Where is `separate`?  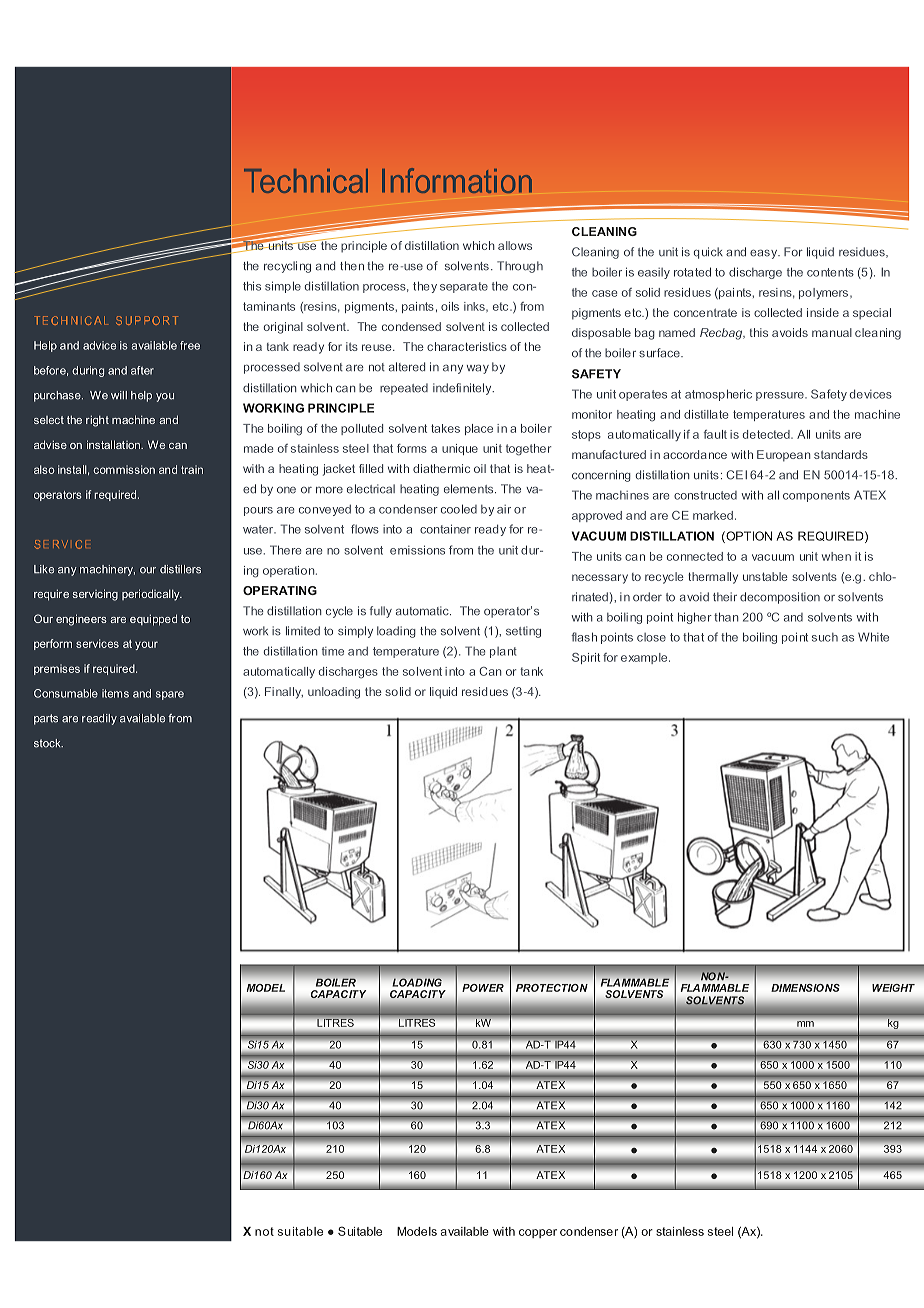 separate is located at coordinates (464, 287).
